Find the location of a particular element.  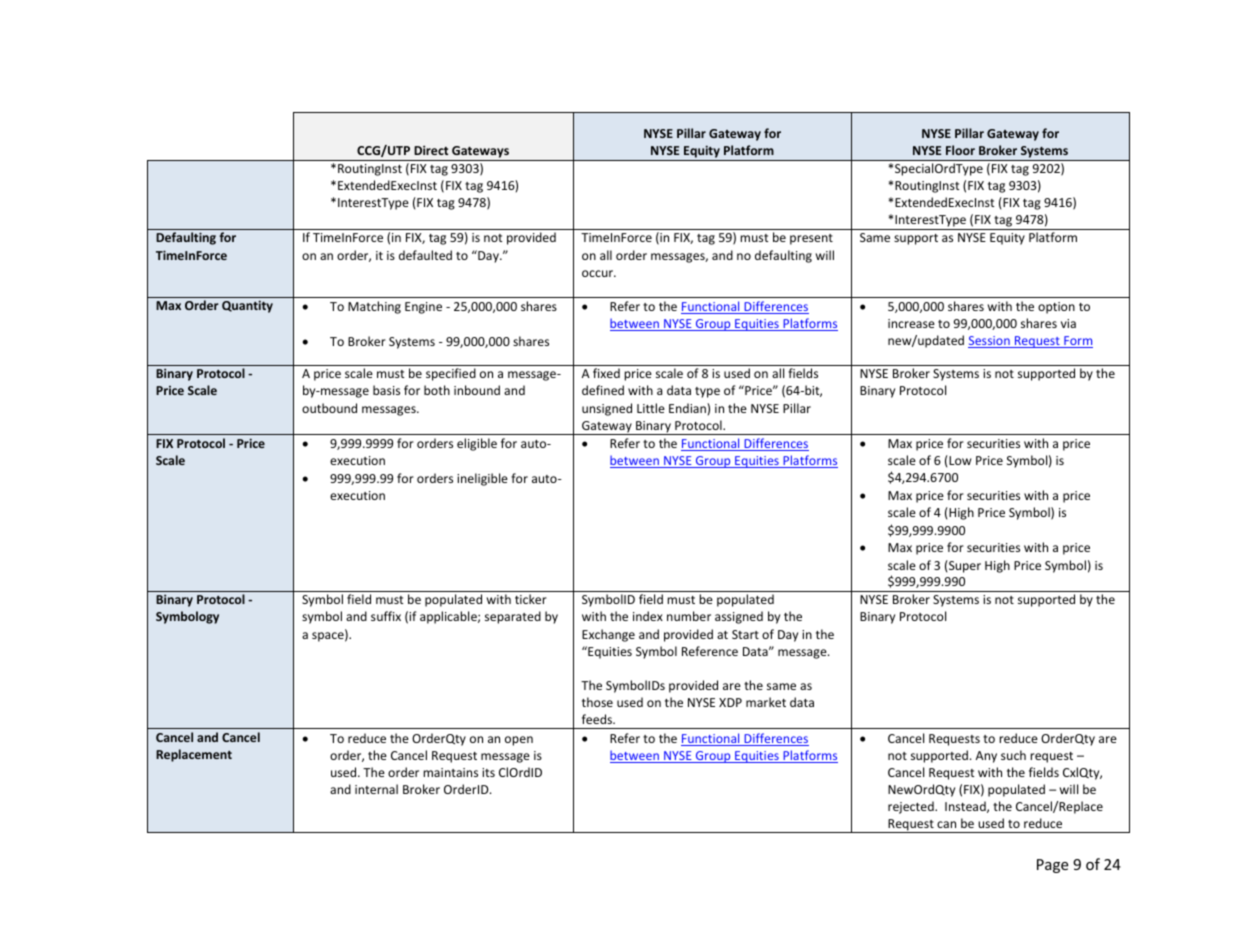

Direct is located at coordinates (431, 150).
